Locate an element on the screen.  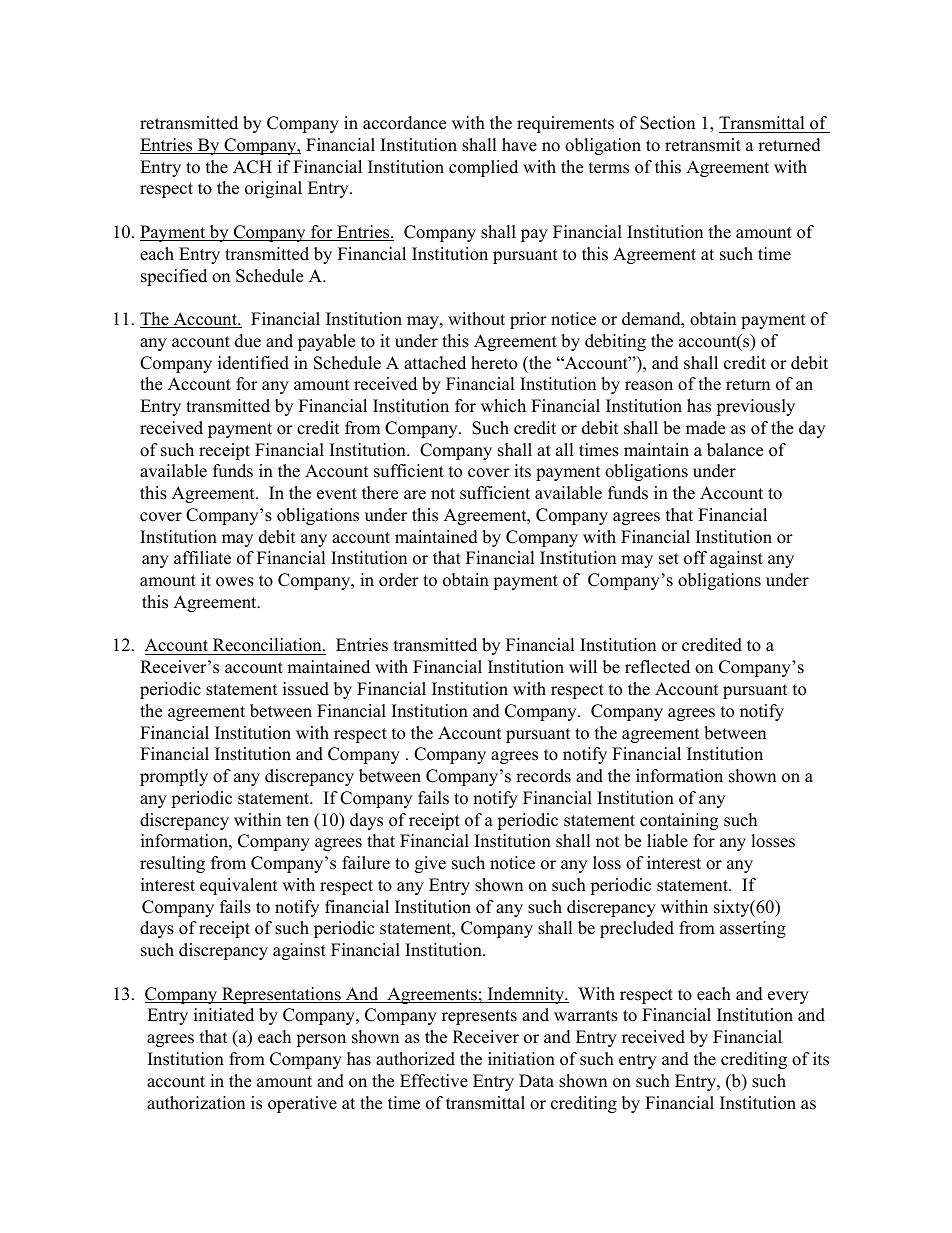
promptly is located at coordinates (174, 777).
